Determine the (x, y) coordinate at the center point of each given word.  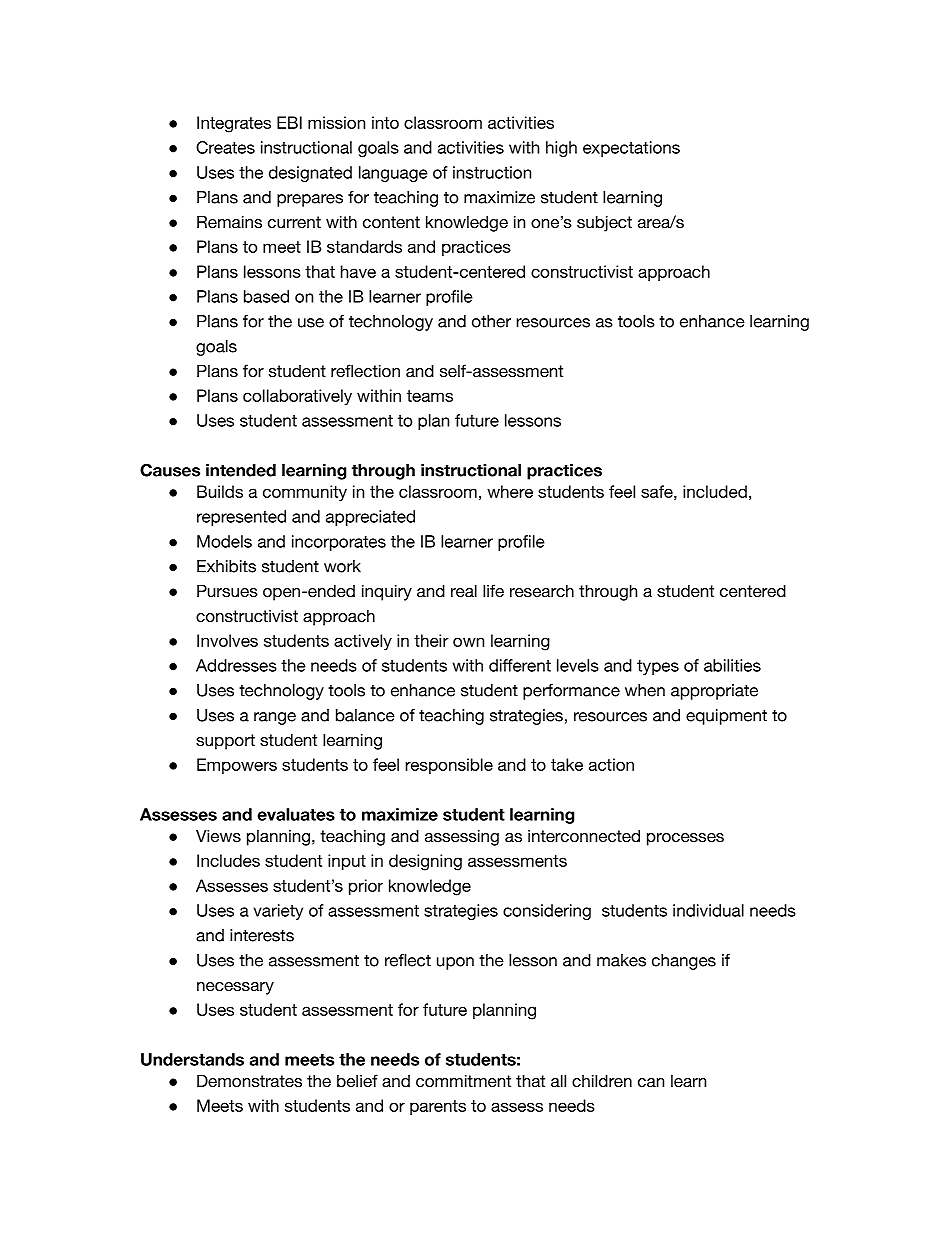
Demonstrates (249, 1080)
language (393, 174)
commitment (463, 1080)
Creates (225, 147)
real (464, 590)
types (658, 667)
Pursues (227, 590)
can (651, 1082)
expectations (631, 149)
